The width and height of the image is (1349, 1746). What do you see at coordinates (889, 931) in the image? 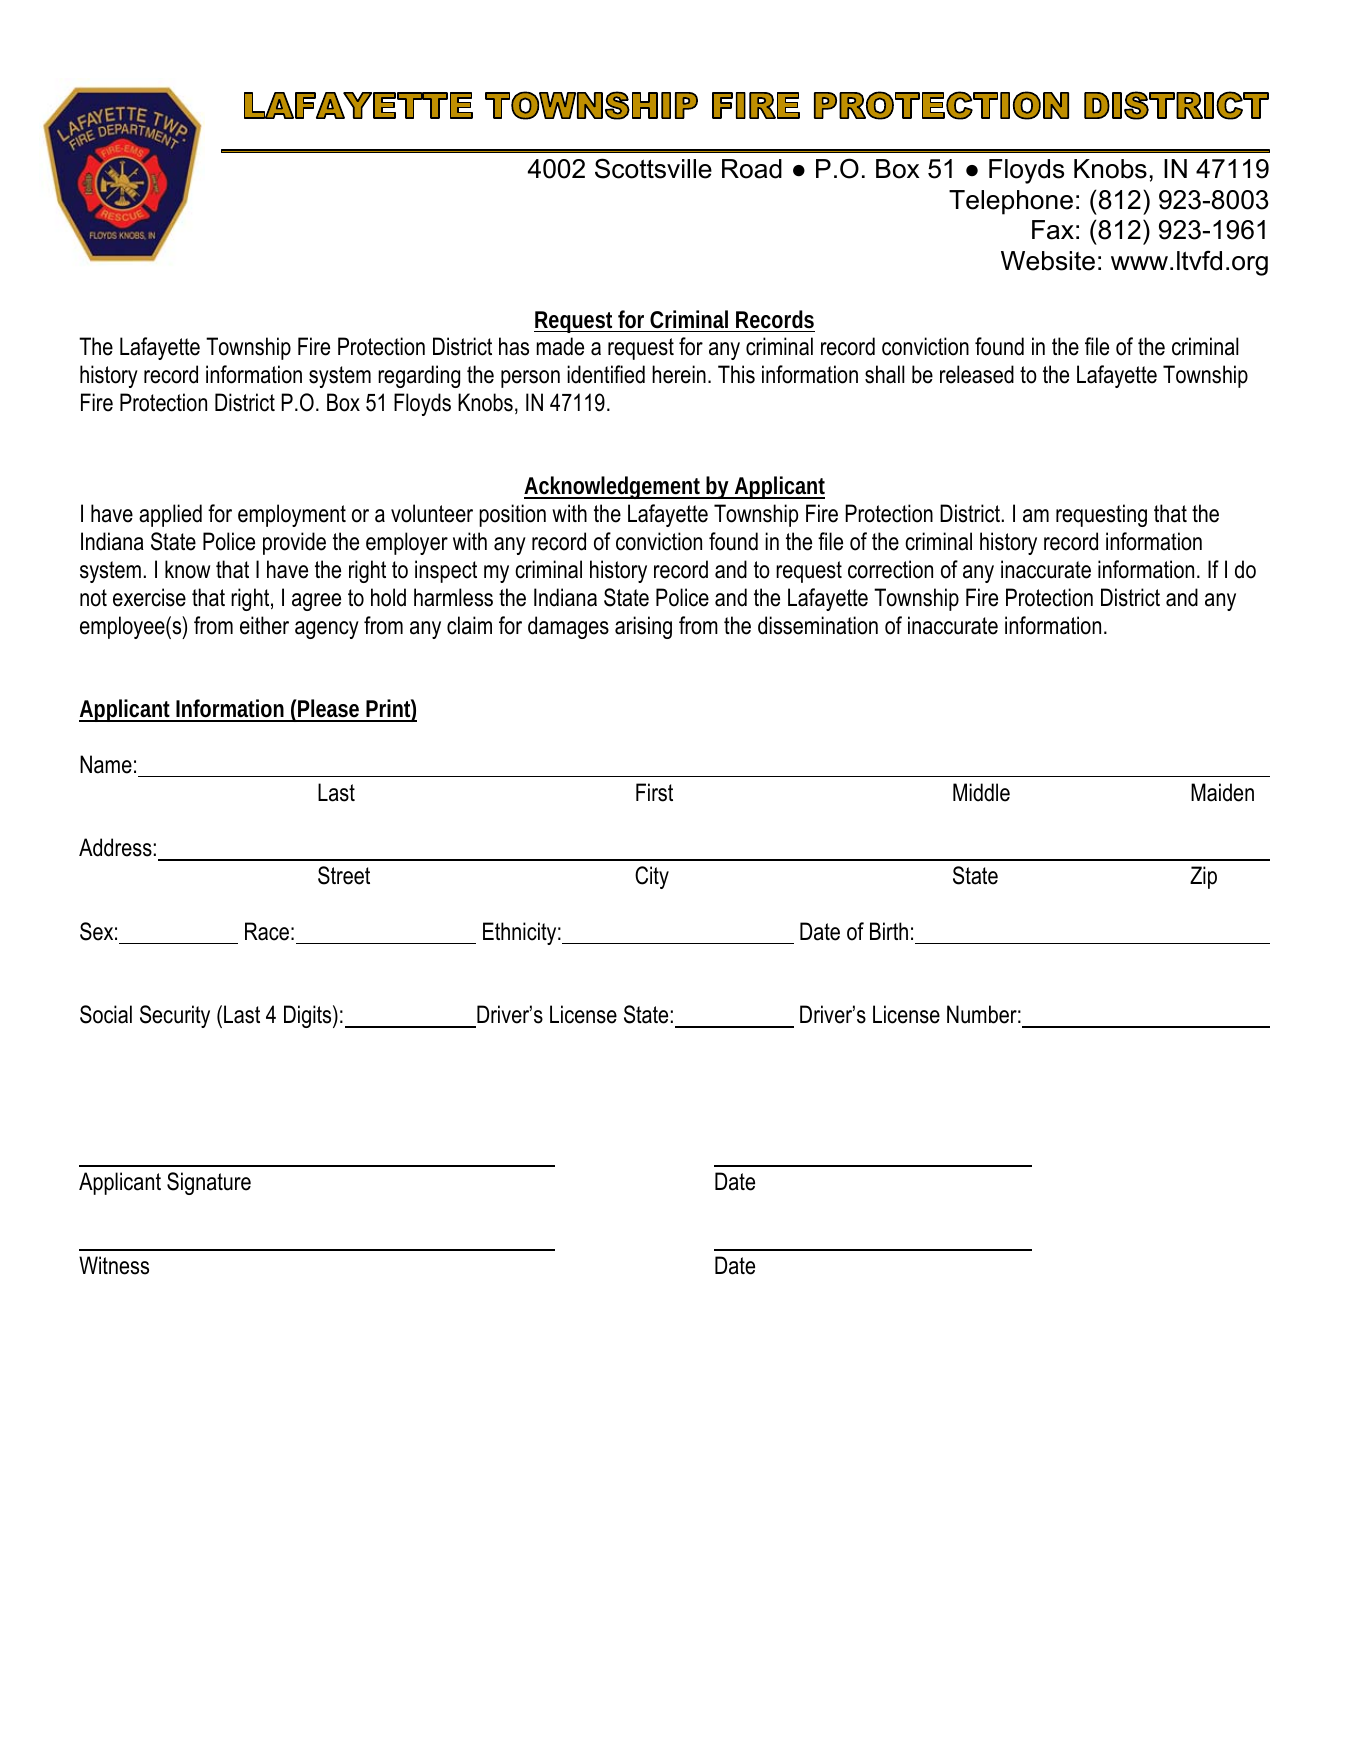
I see `Birth` at bounding box center [889, 931].
